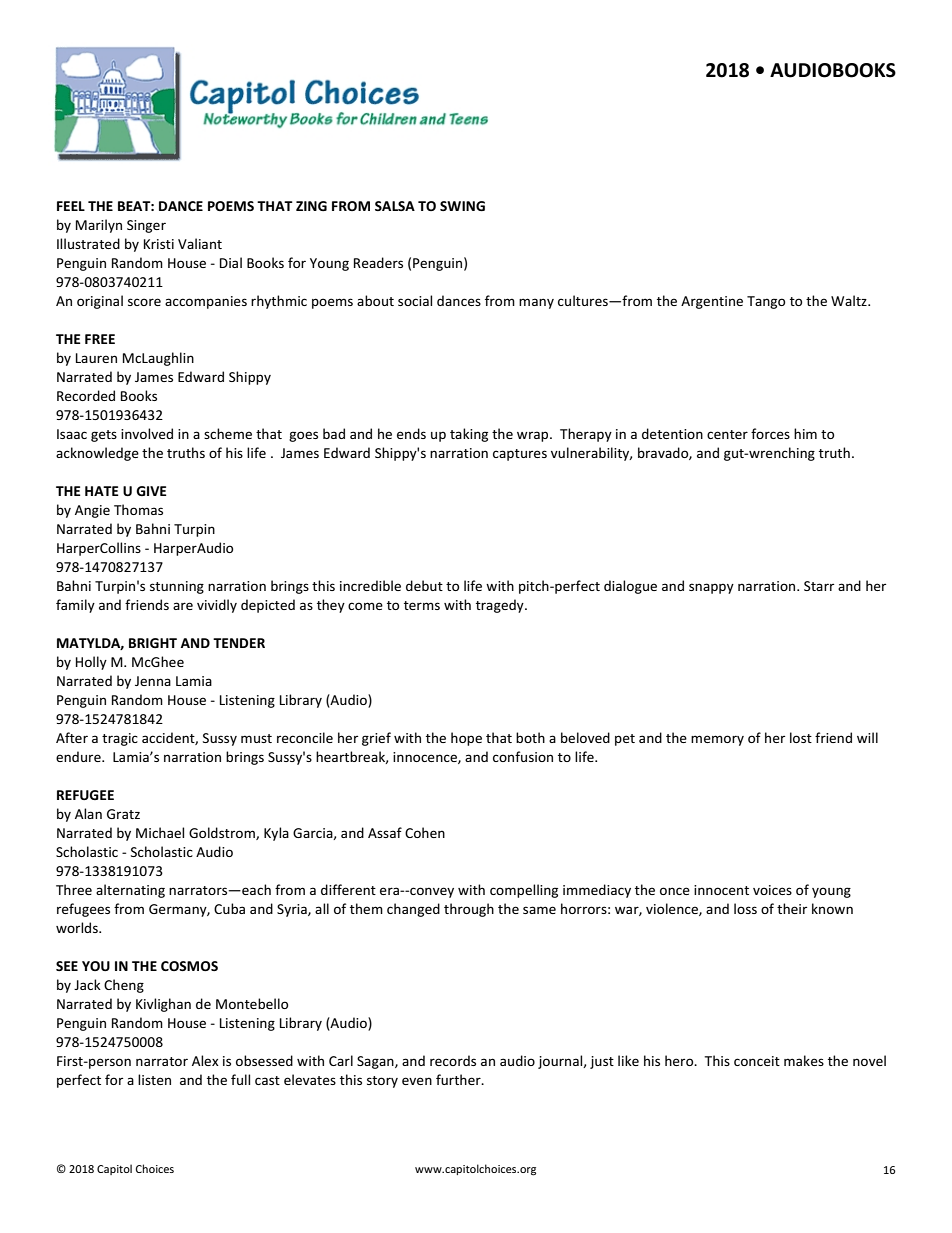 The image size is (952, 1233). Describe the element at coordinates (804, 1060) in the screenshot. I see `makes` at that location.
